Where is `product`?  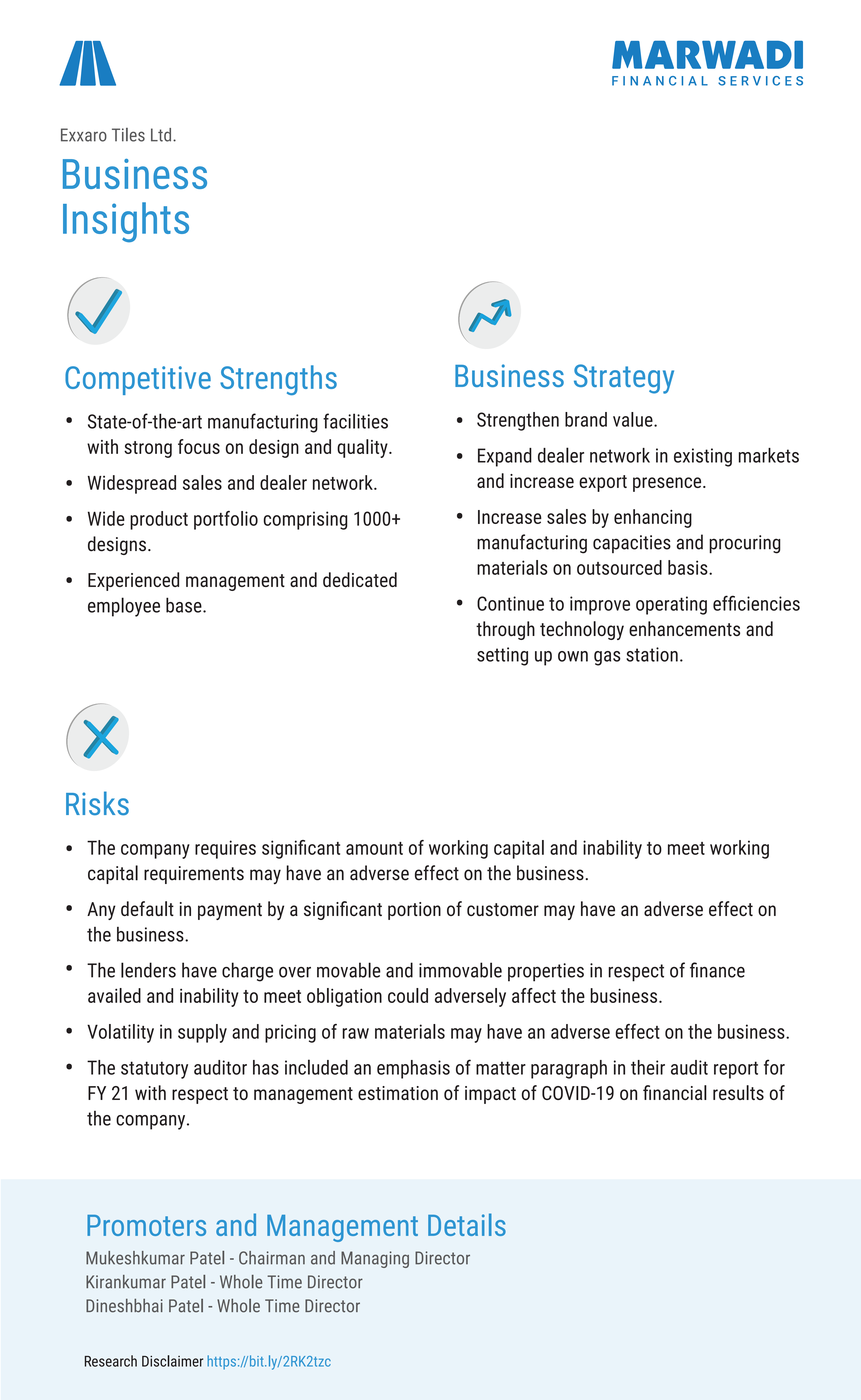
product is located at coordinates (159, 520).
